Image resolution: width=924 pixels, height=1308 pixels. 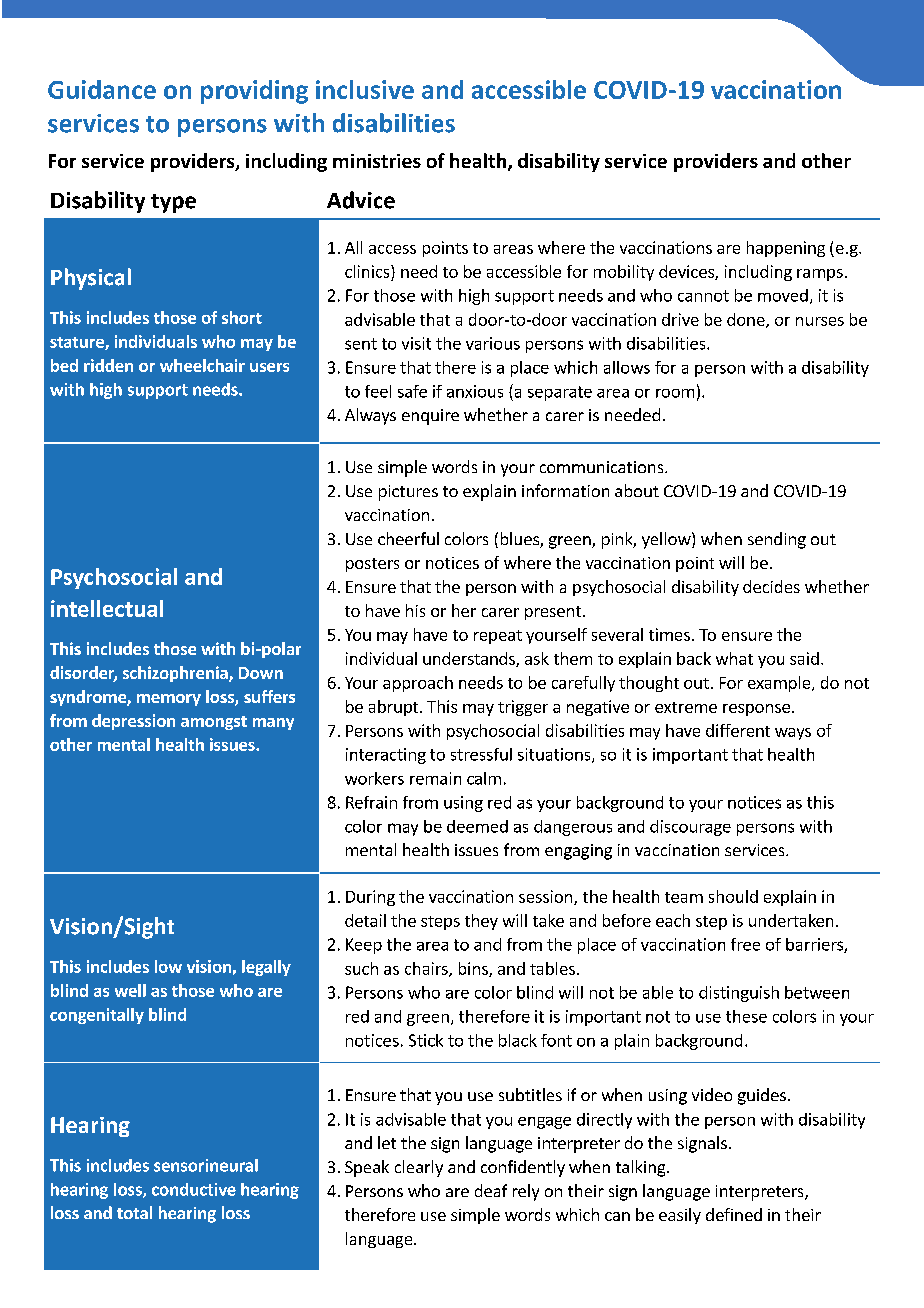 I want to click on they, so click(x=481, y=922).
